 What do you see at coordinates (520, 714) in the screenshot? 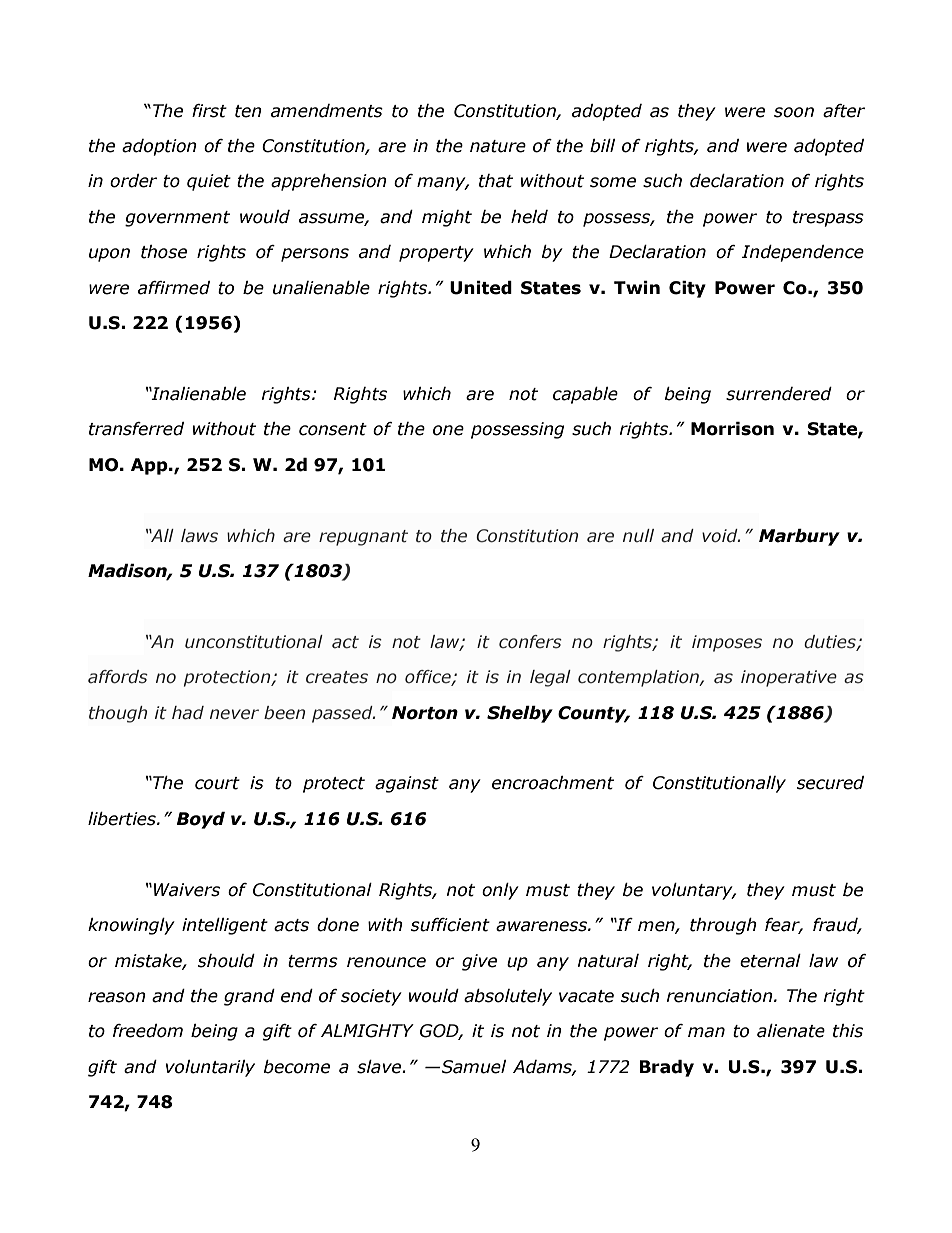
I see `Shelby` at bounding box center [520, 714].
